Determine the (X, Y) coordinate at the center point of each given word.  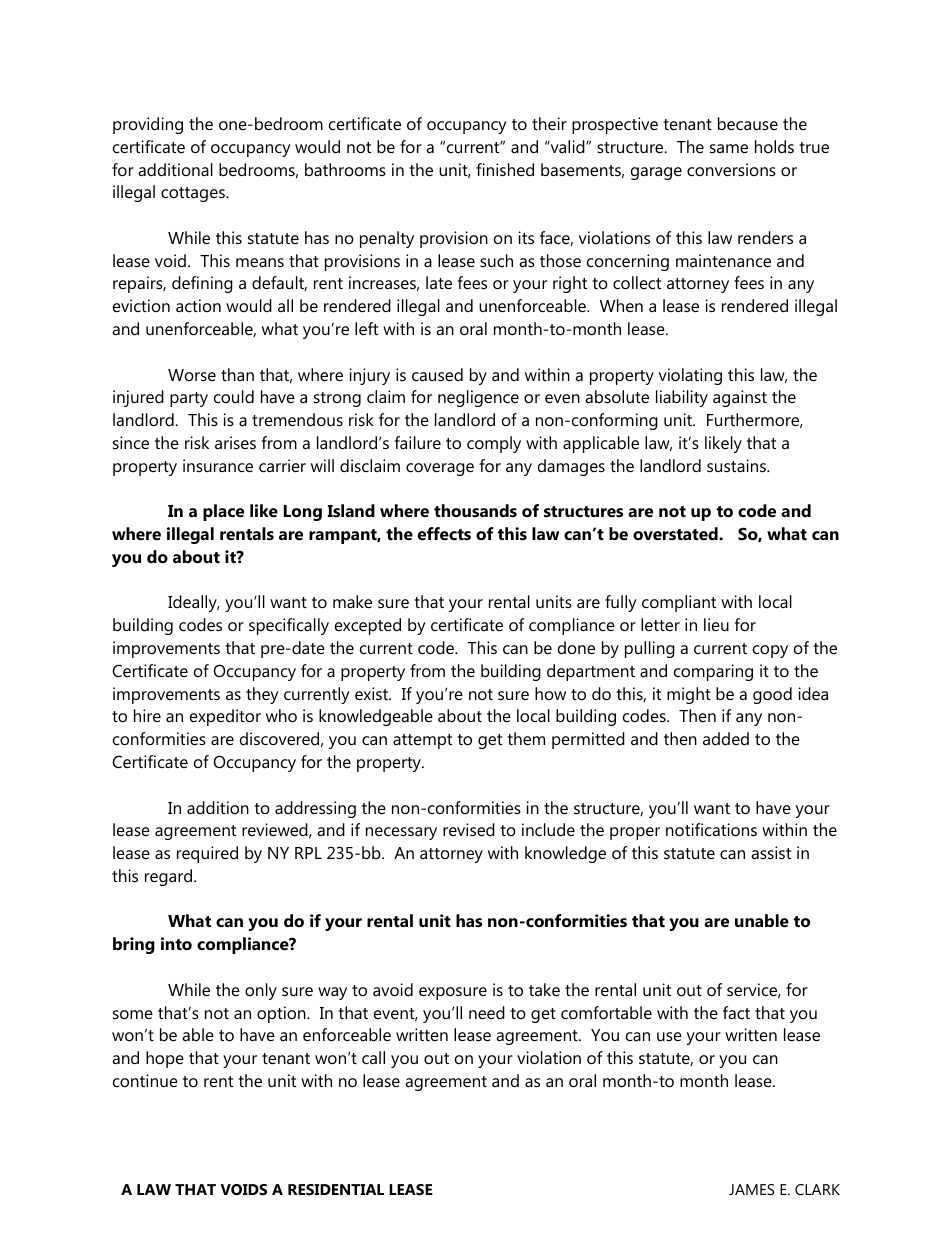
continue (145, 1080)
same (729, 148)
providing (148, 125)
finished (505, 169)
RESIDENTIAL (336, 1189)
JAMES (752, 1189)
